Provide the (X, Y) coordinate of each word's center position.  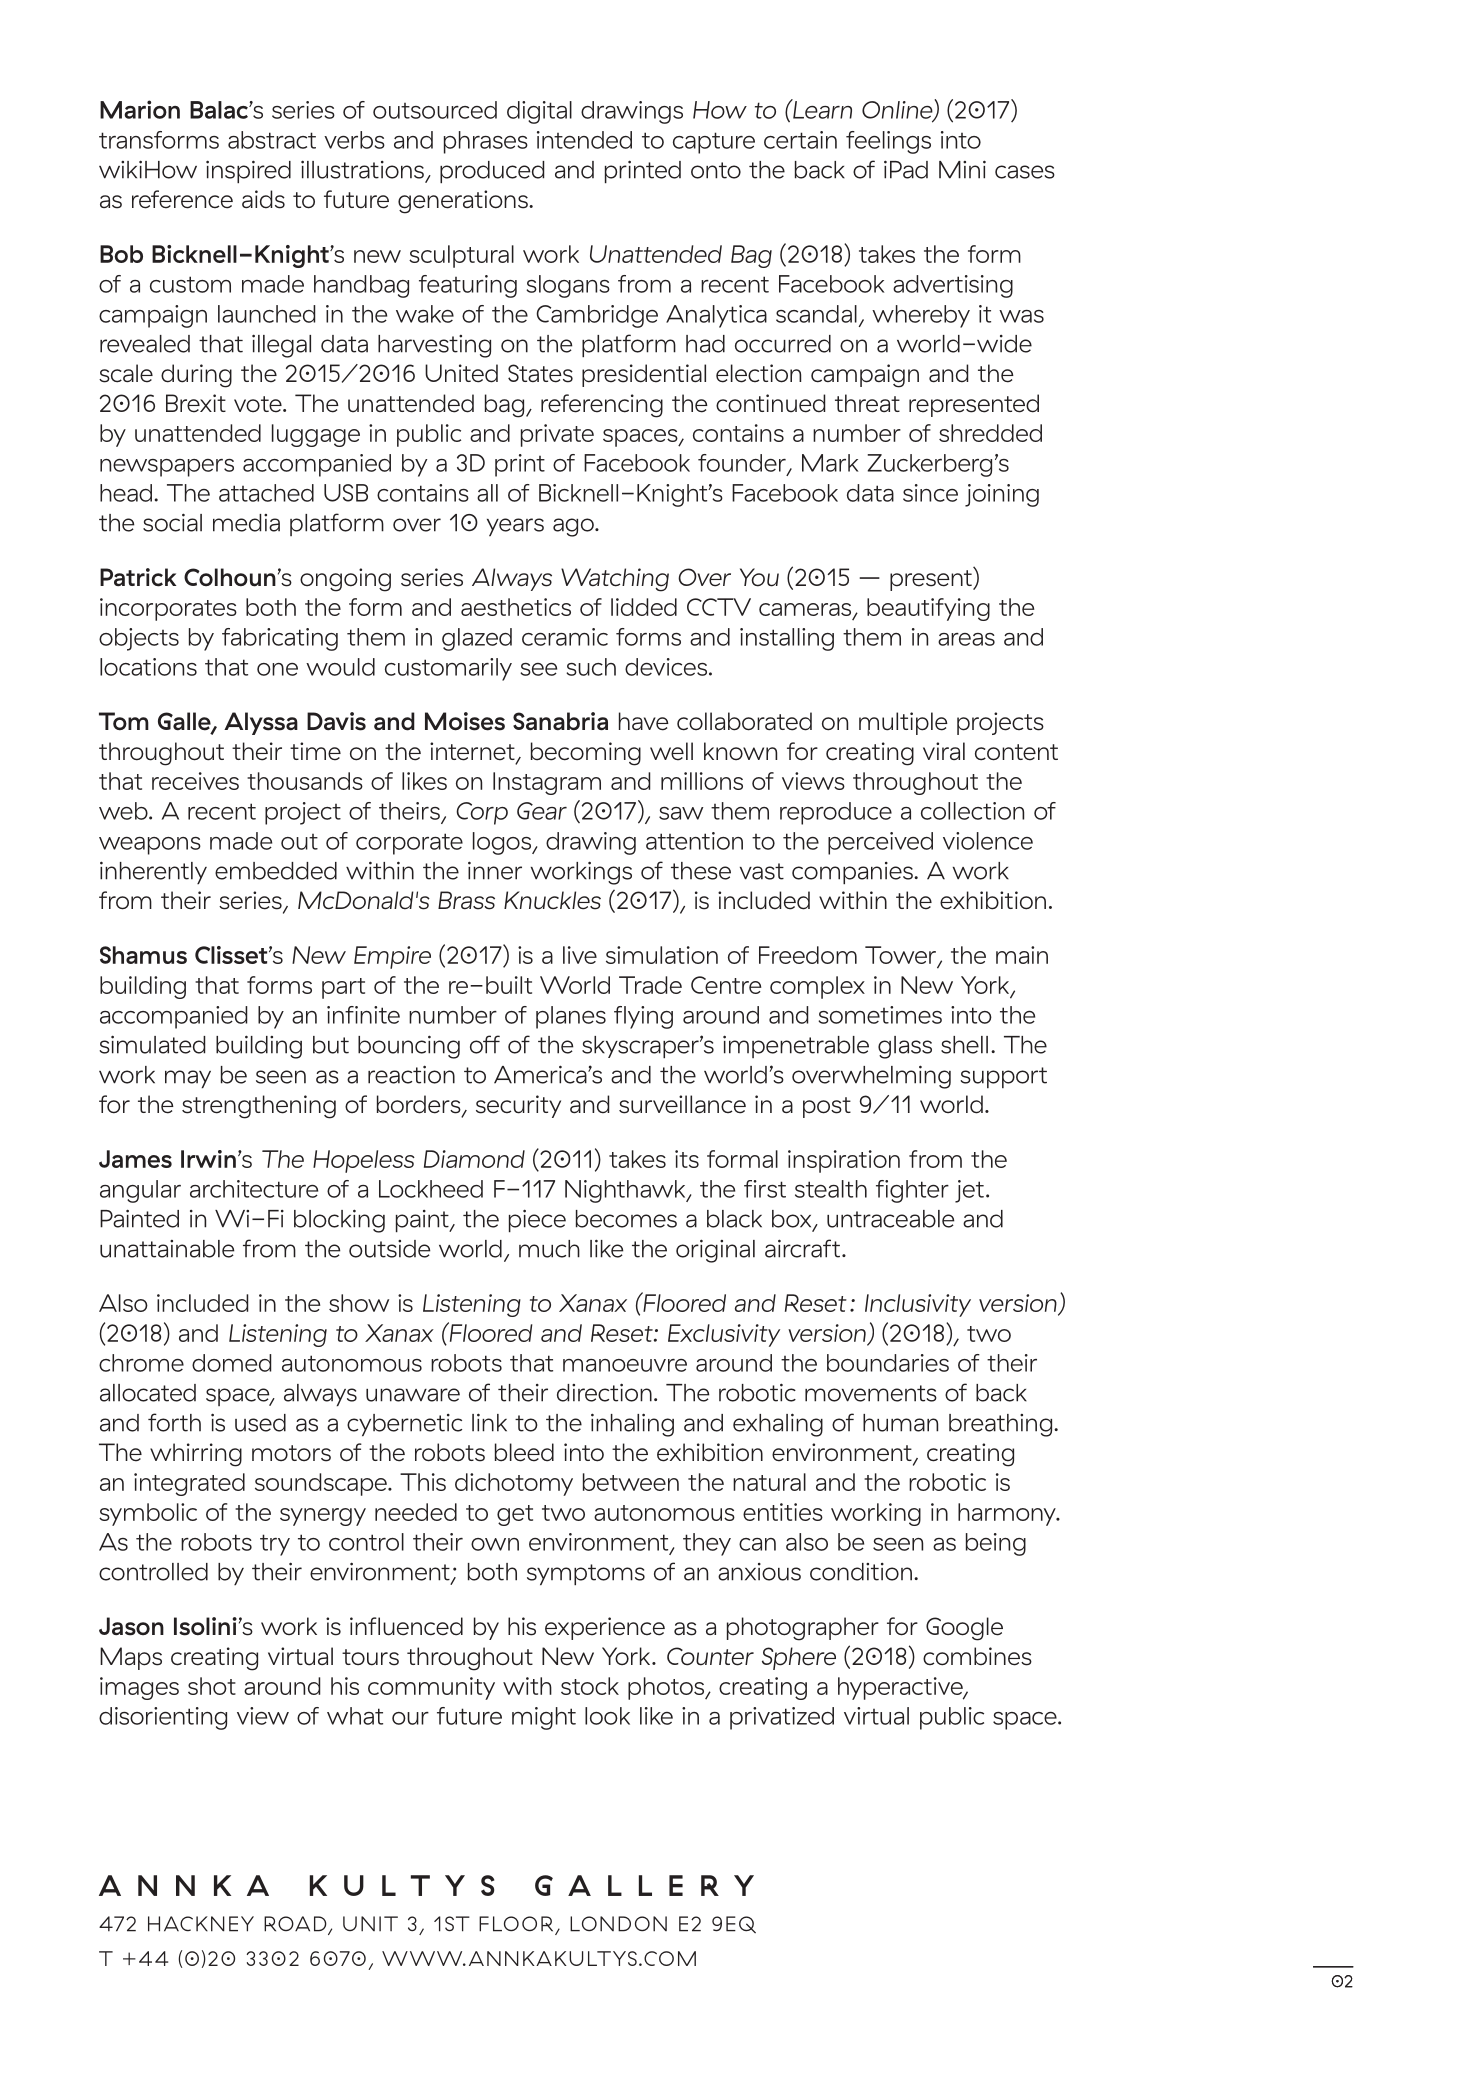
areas (966, 639)
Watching (615, 580)
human (900, 1423)
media (246, 523)
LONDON (618, 1924)
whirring (196, 1455)
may (188, 1079)
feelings (888, 142)
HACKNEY (201, 1924)
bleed (524, 1452)
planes (571, 1017)
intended (584, 140)
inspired (248, 171)
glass (905, 1047)
